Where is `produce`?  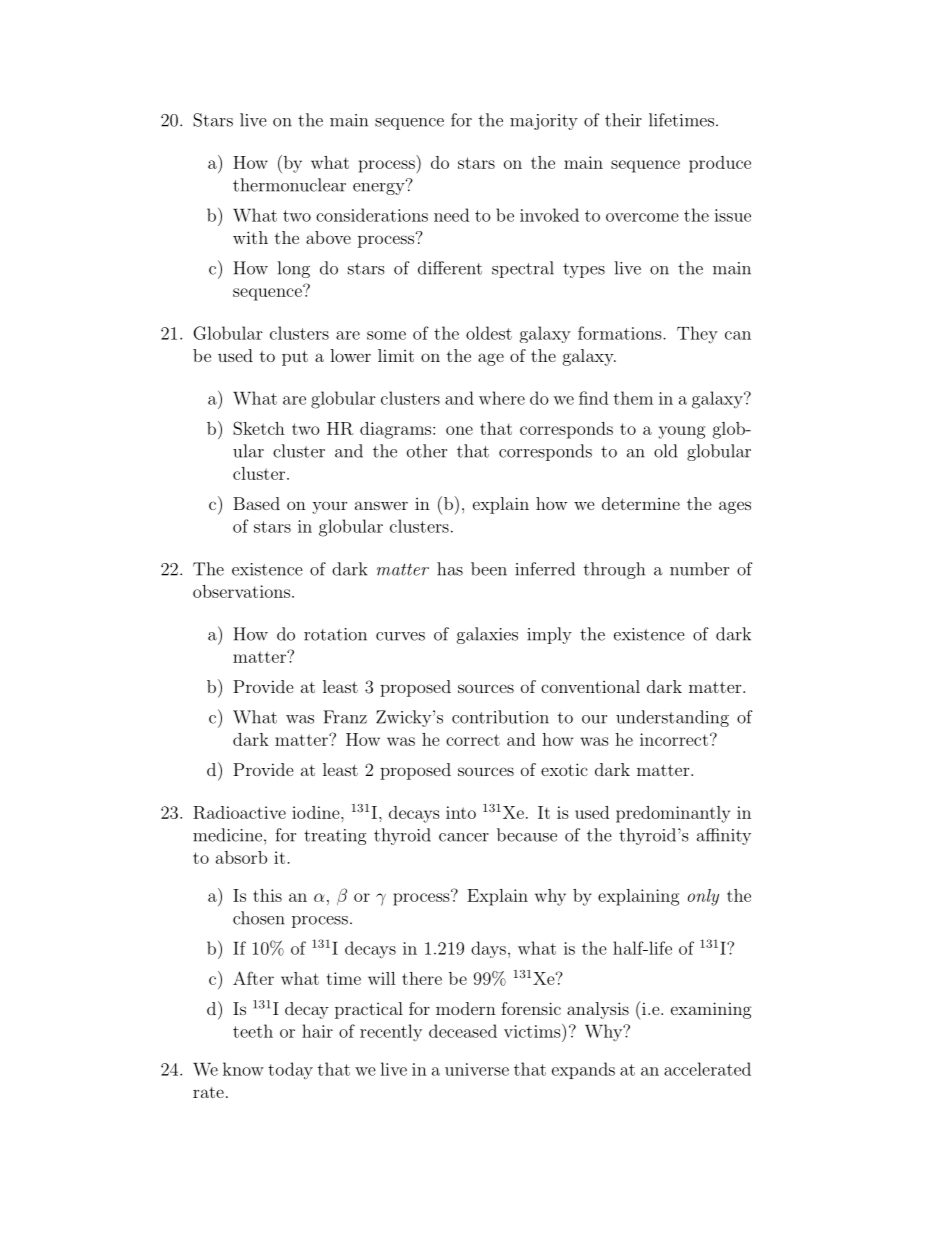 produce is located at coordinates (720, 164).
